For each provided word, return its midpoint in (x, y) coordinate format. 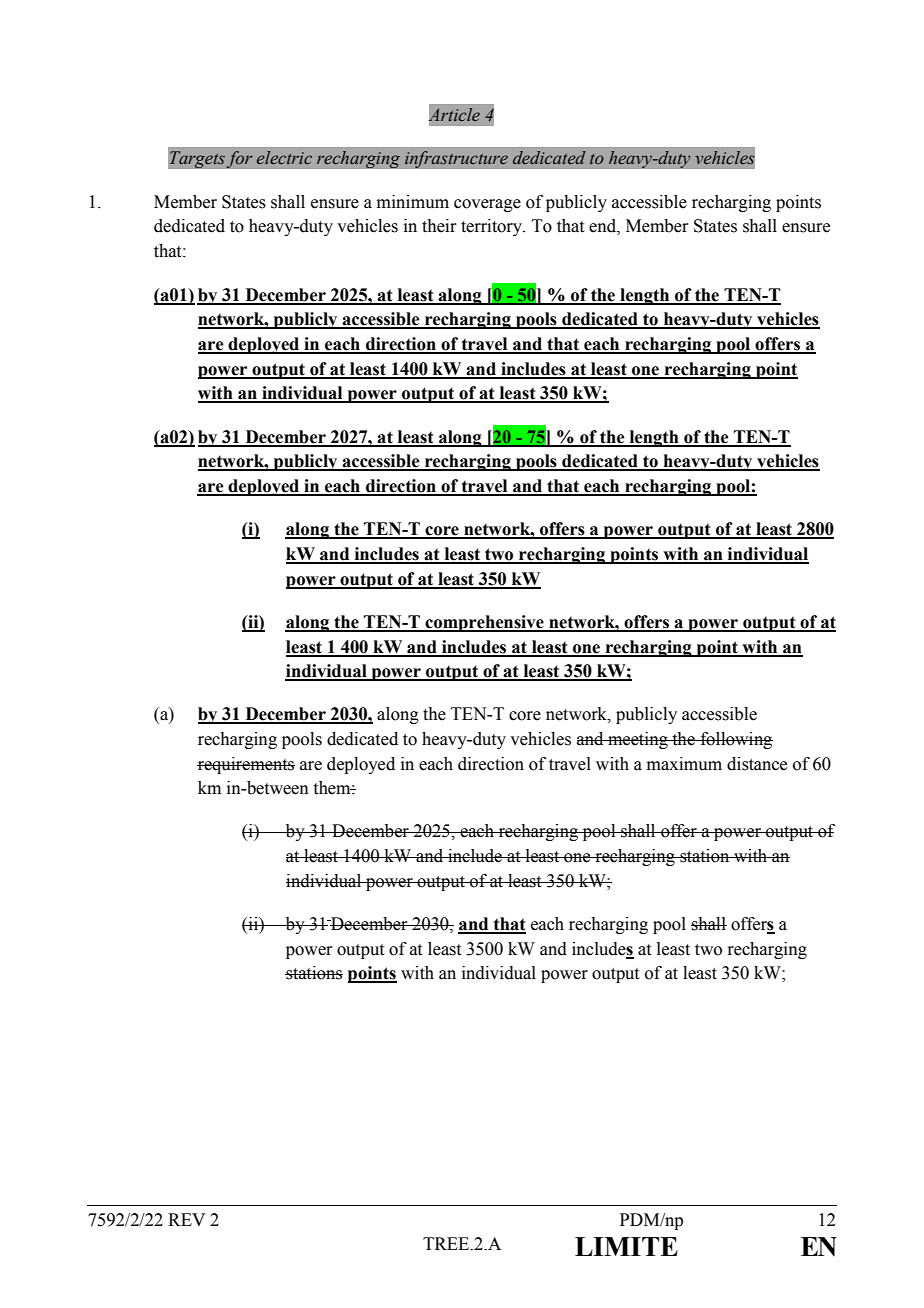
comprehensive (485, 623)
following (735, 740)
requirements (246, 765)
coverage (487, 205)
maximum (684, 764)
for (239, 159)
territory (493, 227)
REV (186, 1219)
